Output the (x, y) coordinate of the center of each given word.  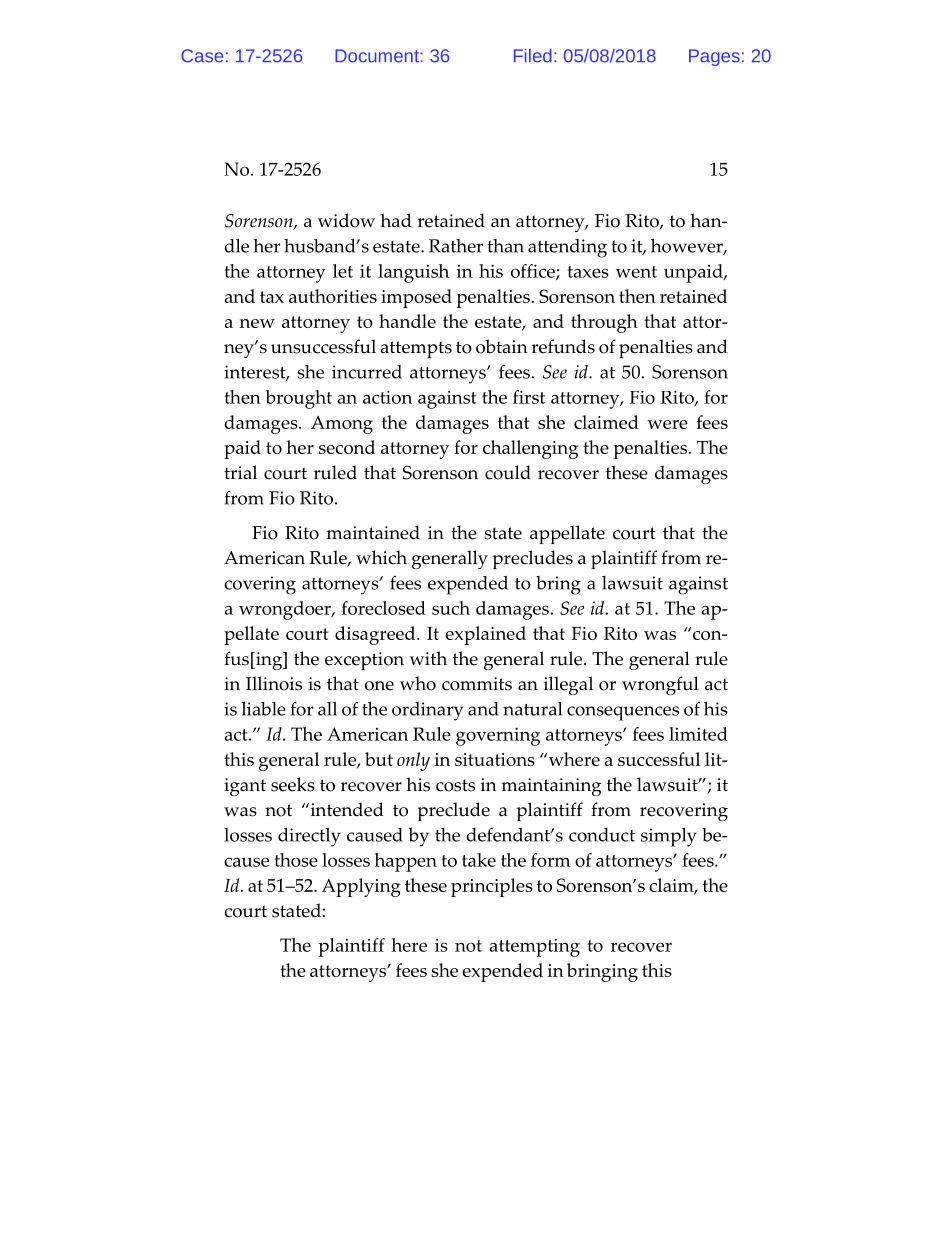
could (508, 472)
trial (240, 472)
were (667, 424)
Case (202, 56)
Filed (533, 56)
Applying (361, 887)
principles (492, 887)
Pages (714, 57)
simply (669, 837)
